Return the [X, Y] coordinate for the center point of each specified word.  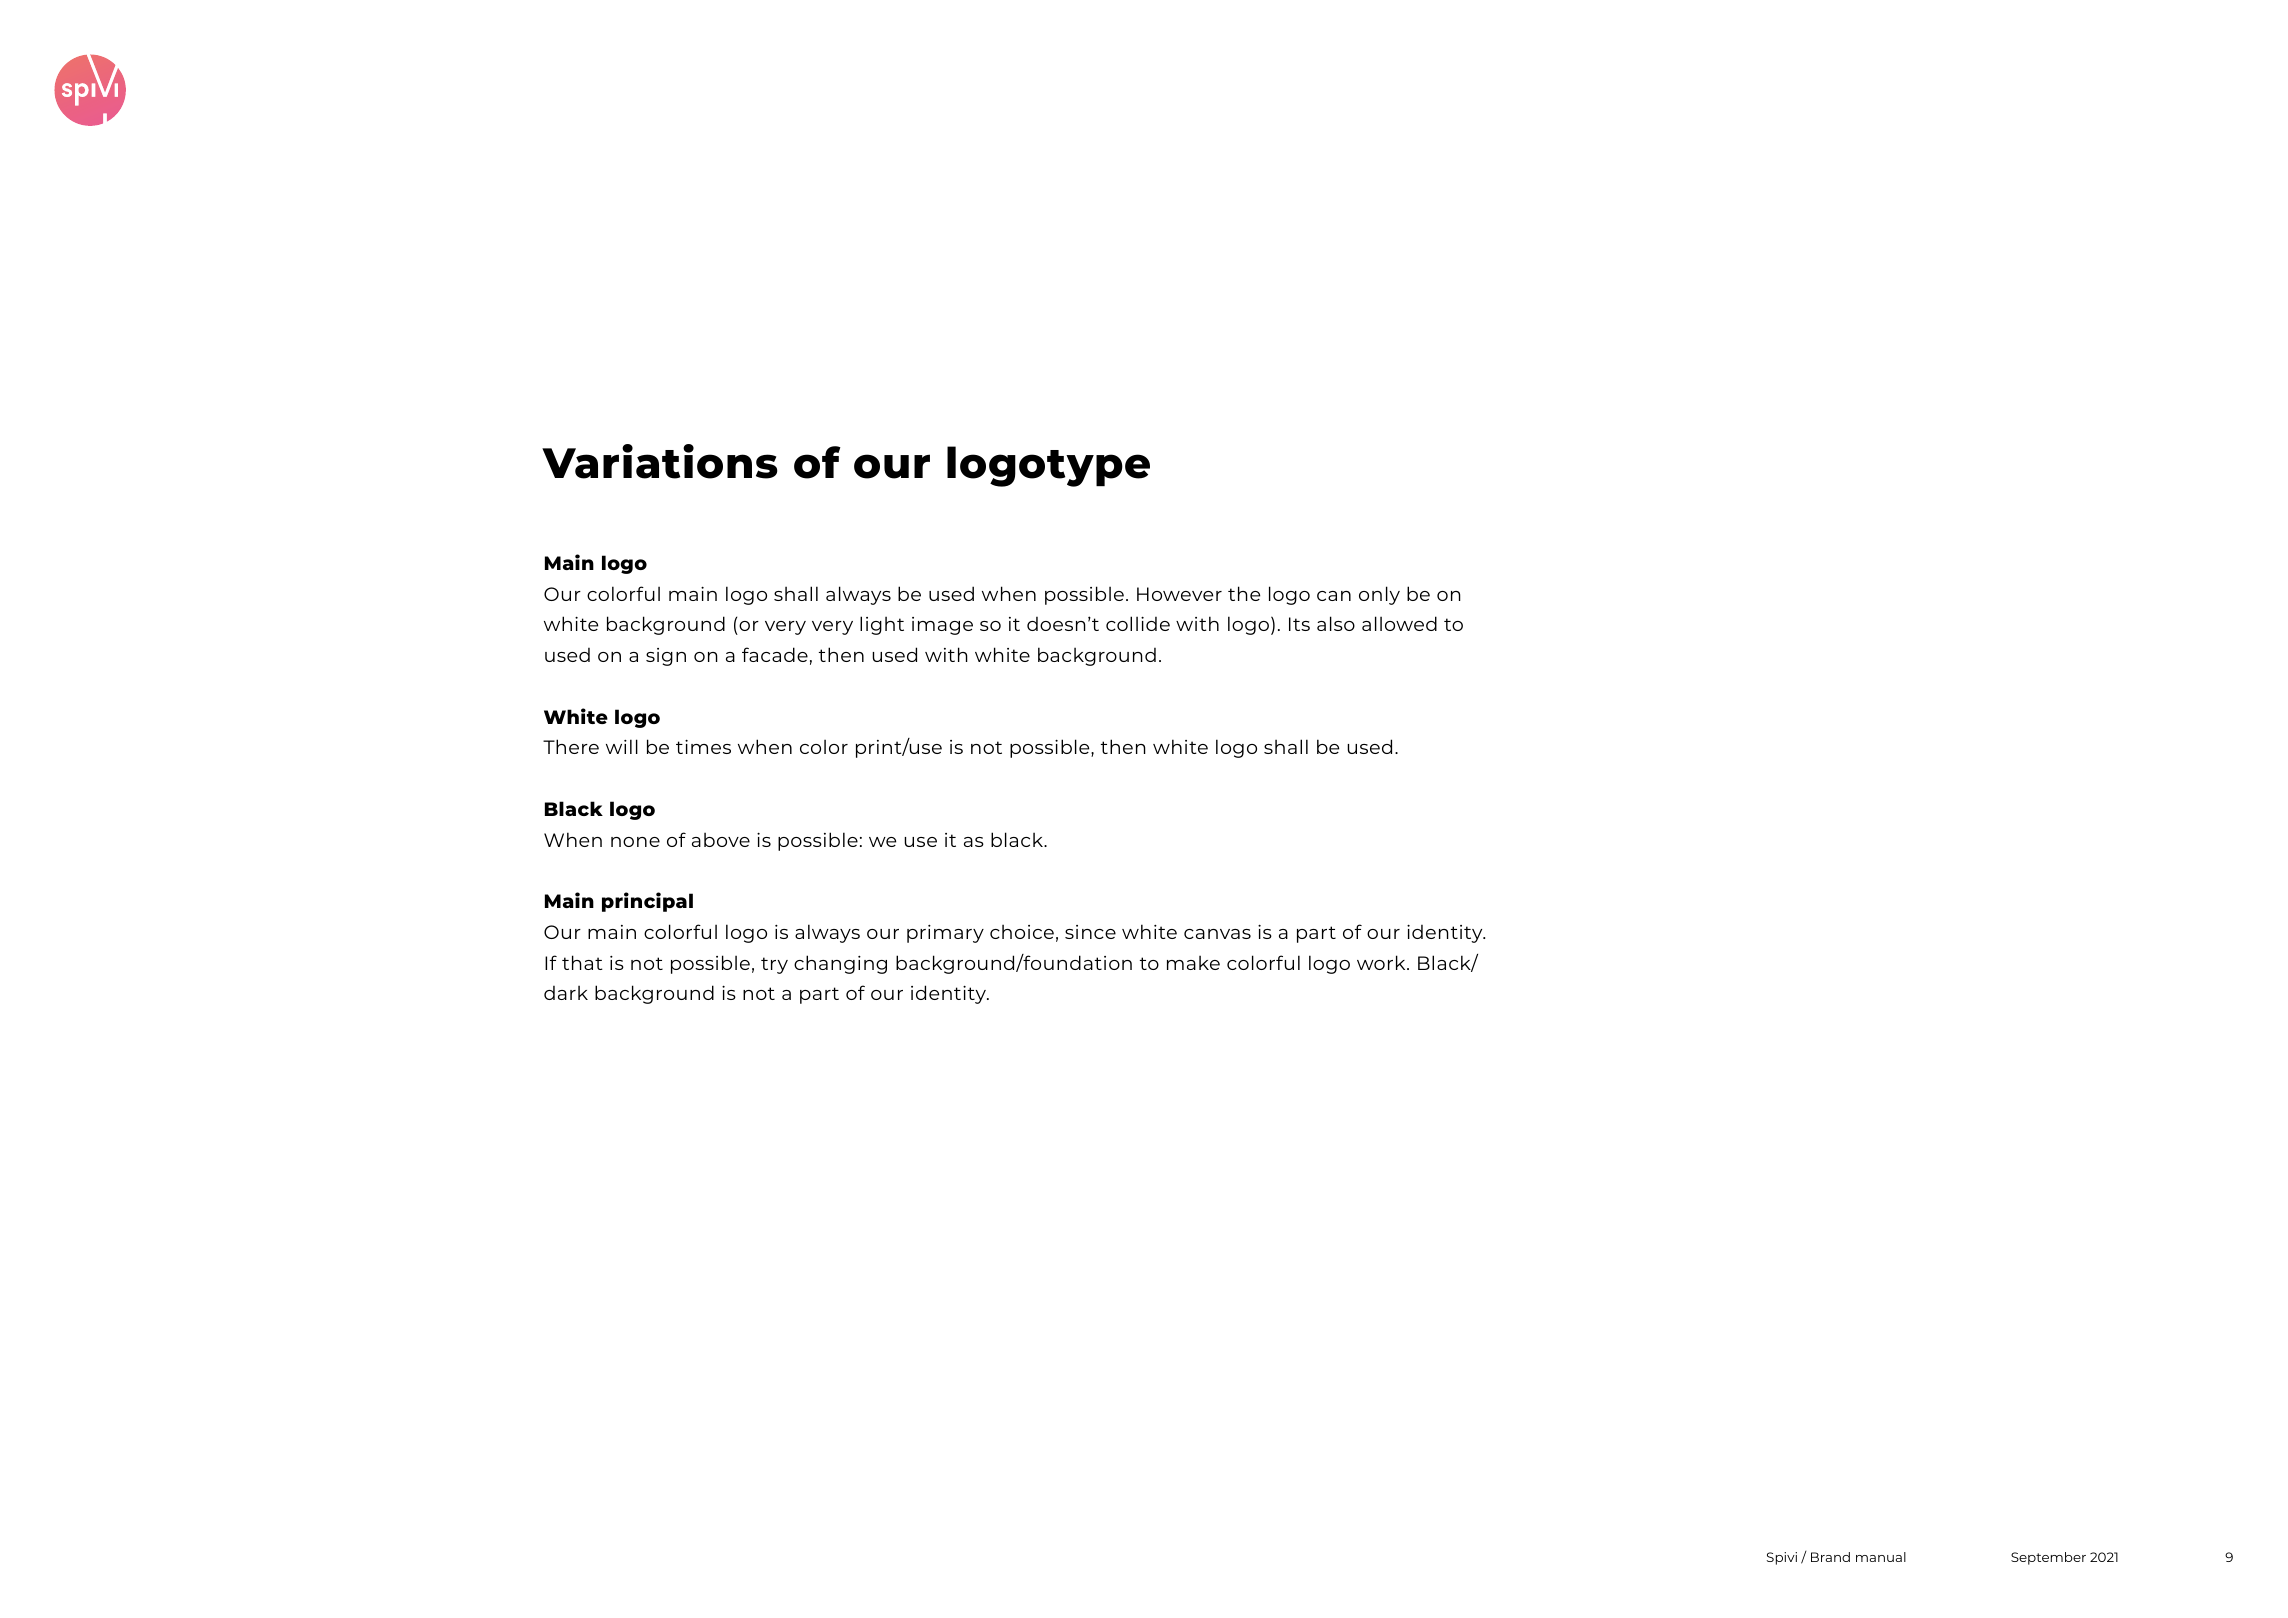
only [1379, 595]
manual [1881, 1557]
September [2048, 1558]
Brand [1830, 1557]
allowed [1399, 623]
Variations [660, 461]
